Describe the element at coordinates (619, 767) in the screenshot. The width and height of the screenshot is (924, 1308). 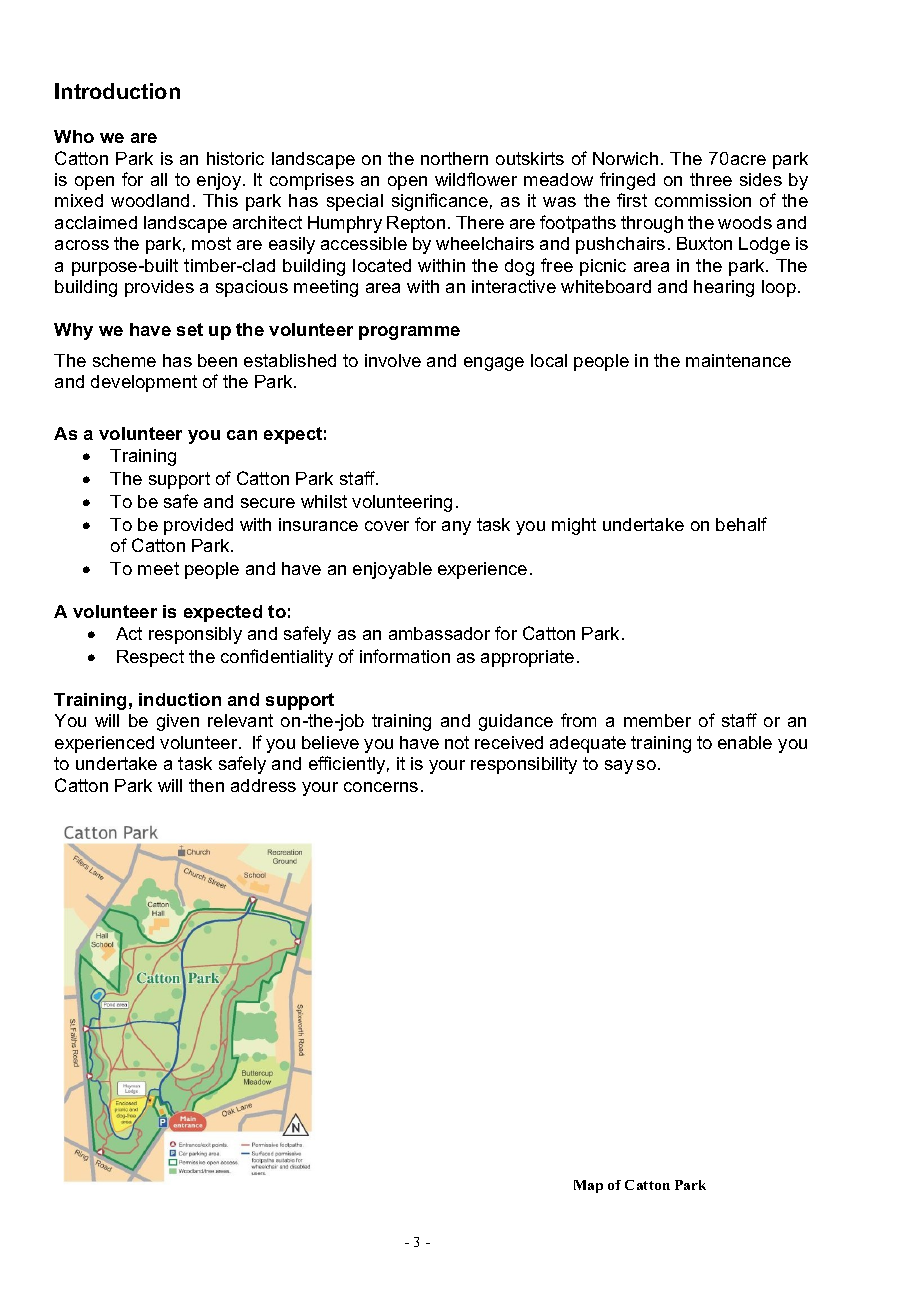
I see `say` at that location.
